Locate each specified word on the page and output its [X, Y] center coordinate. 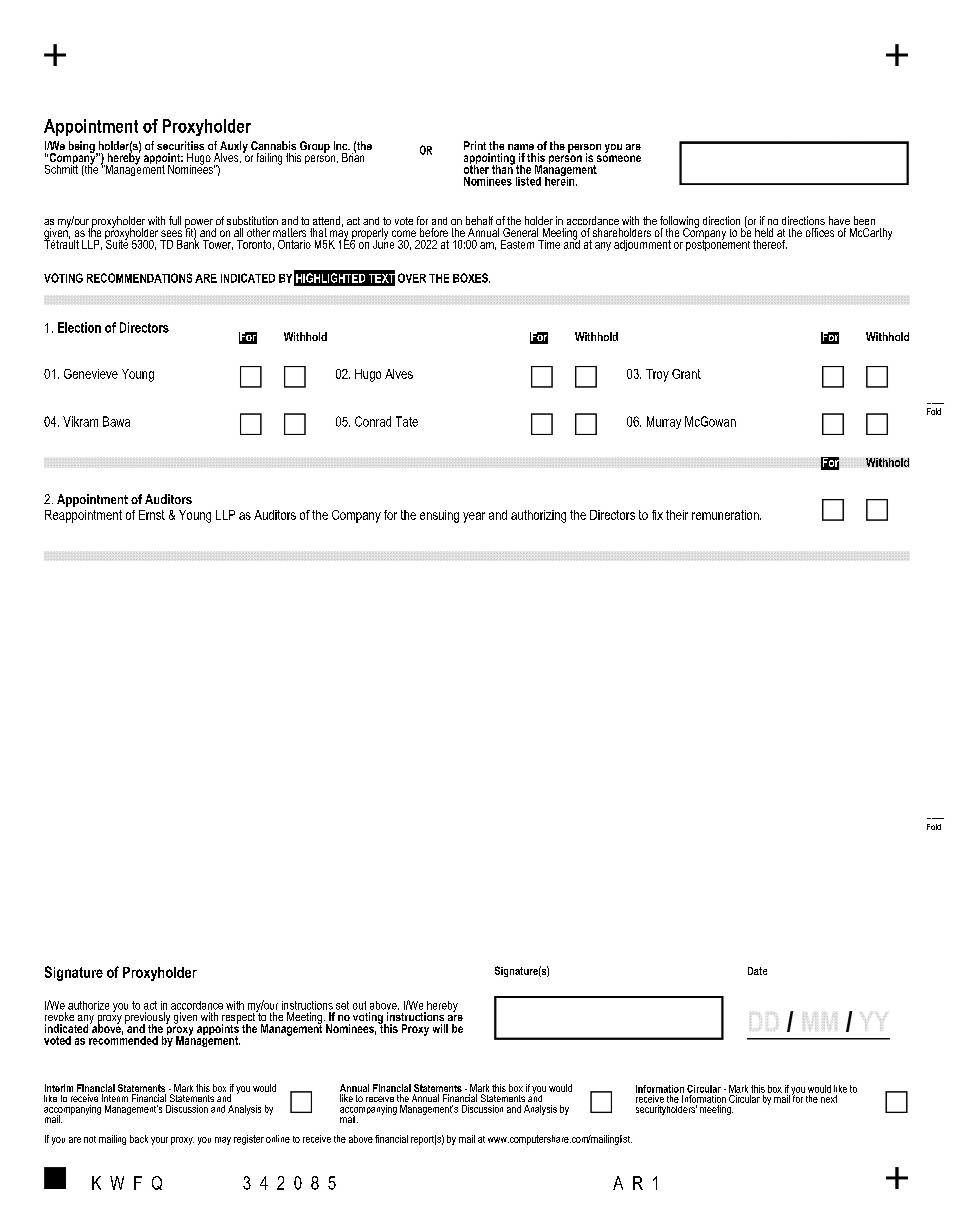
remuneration [726, 515]
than [503, 168]
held [764, 232]
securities [180, 145]
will [440, 1028]
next [829, 1099]
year [474, 517]
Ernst [152, 515]
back [139, 1139]
